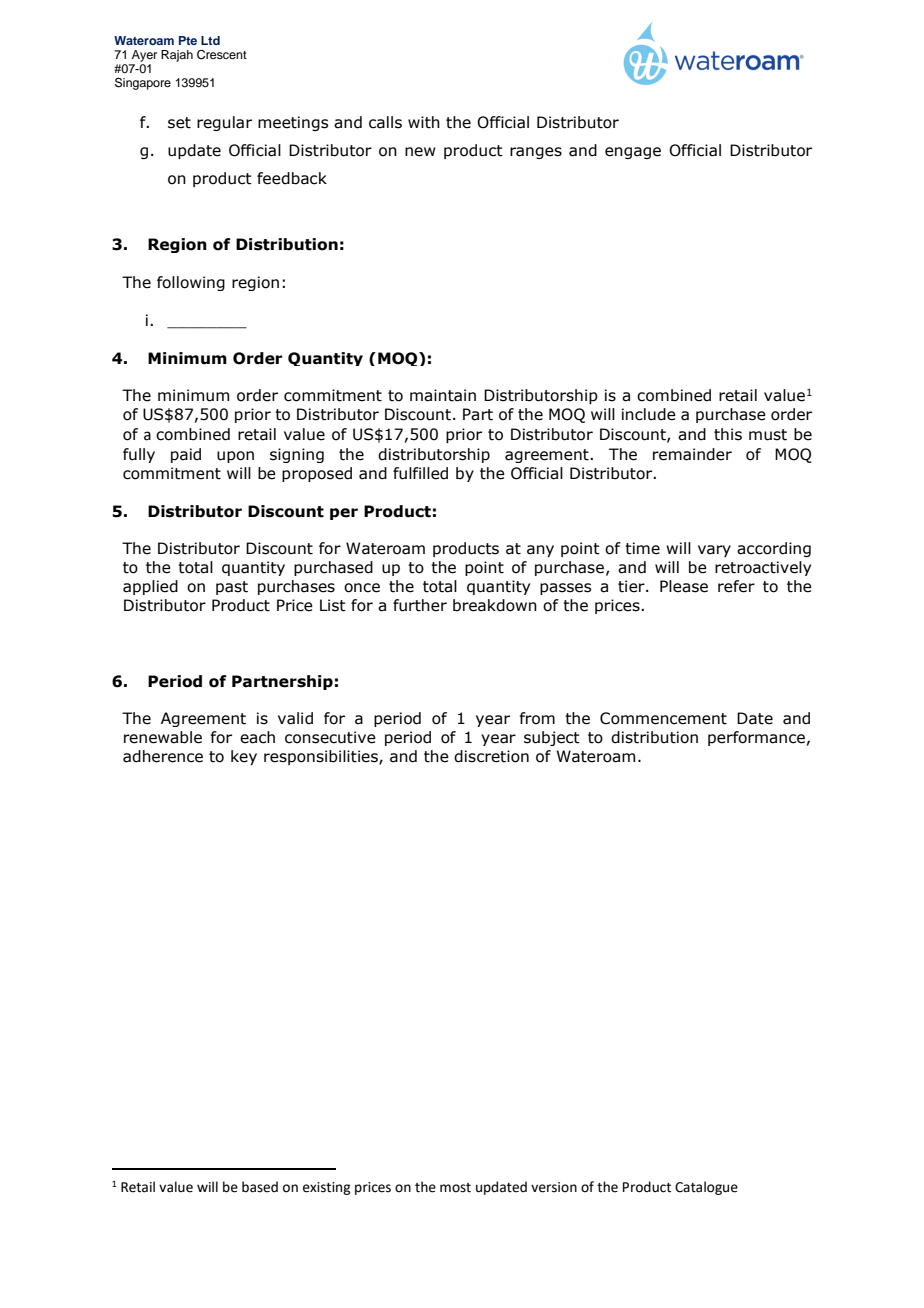  What do you see at coordinates (191, 283) in the screenshot?
I see `following` at bounding box center [191, 283].
